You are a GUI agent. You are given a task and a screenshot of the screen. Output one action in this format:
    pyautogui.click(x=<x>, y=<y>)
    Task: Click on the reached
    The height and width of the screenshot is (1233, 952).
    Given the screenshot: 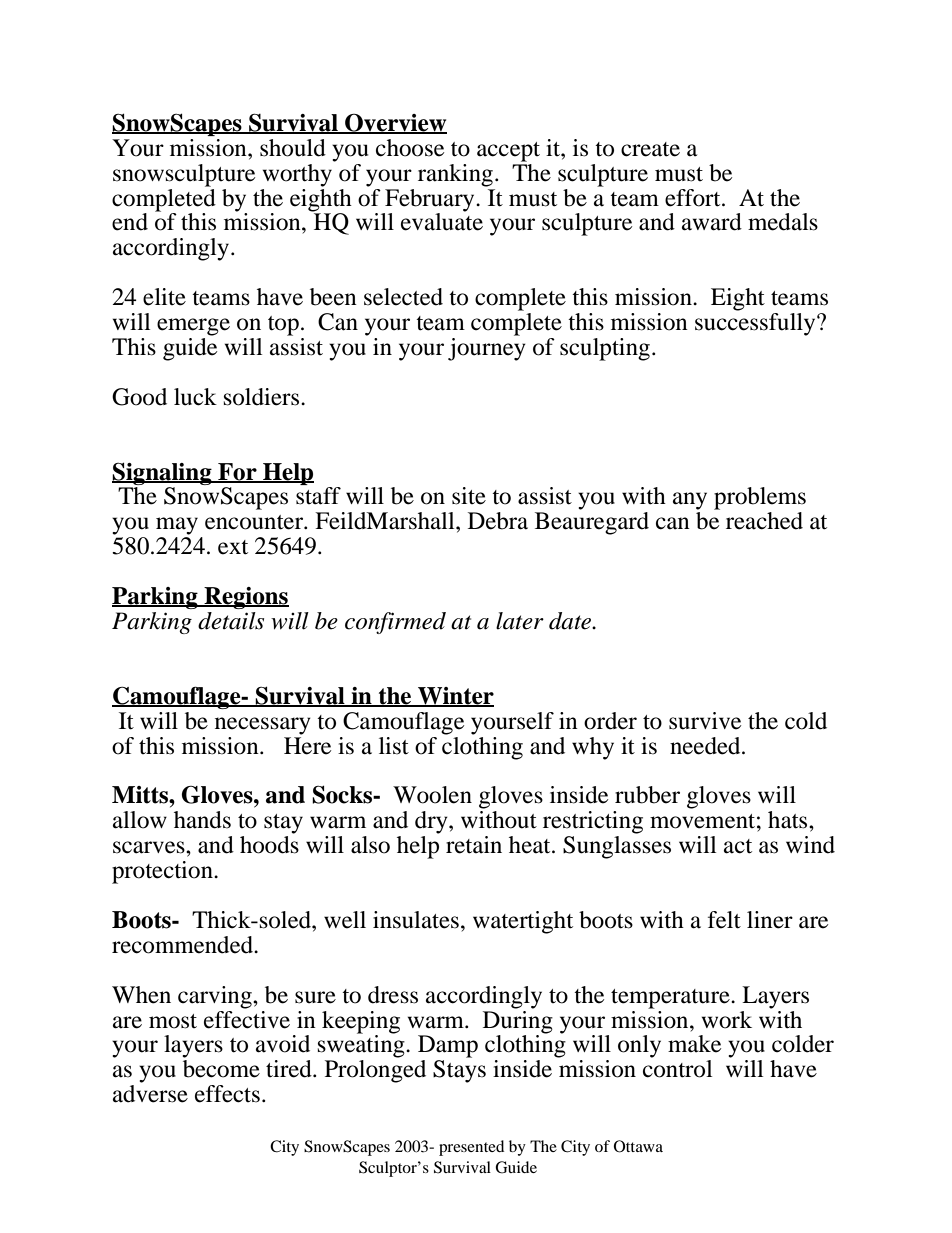 What is the action you would take?
    pyautogui.click(x=764, y=521)
